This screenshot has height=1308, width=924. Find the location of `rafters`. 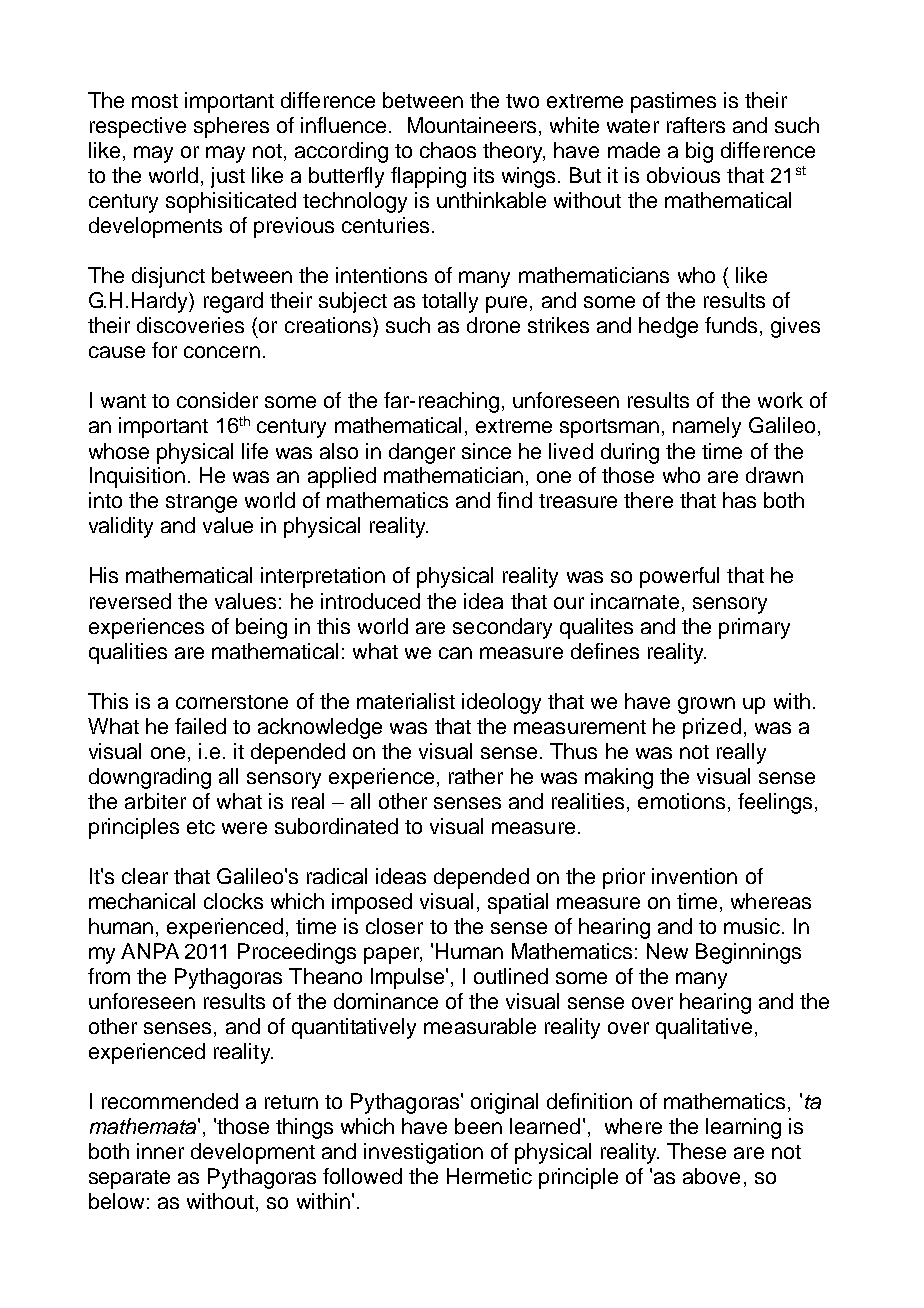

rafters is located at coordinates (696, 125).
